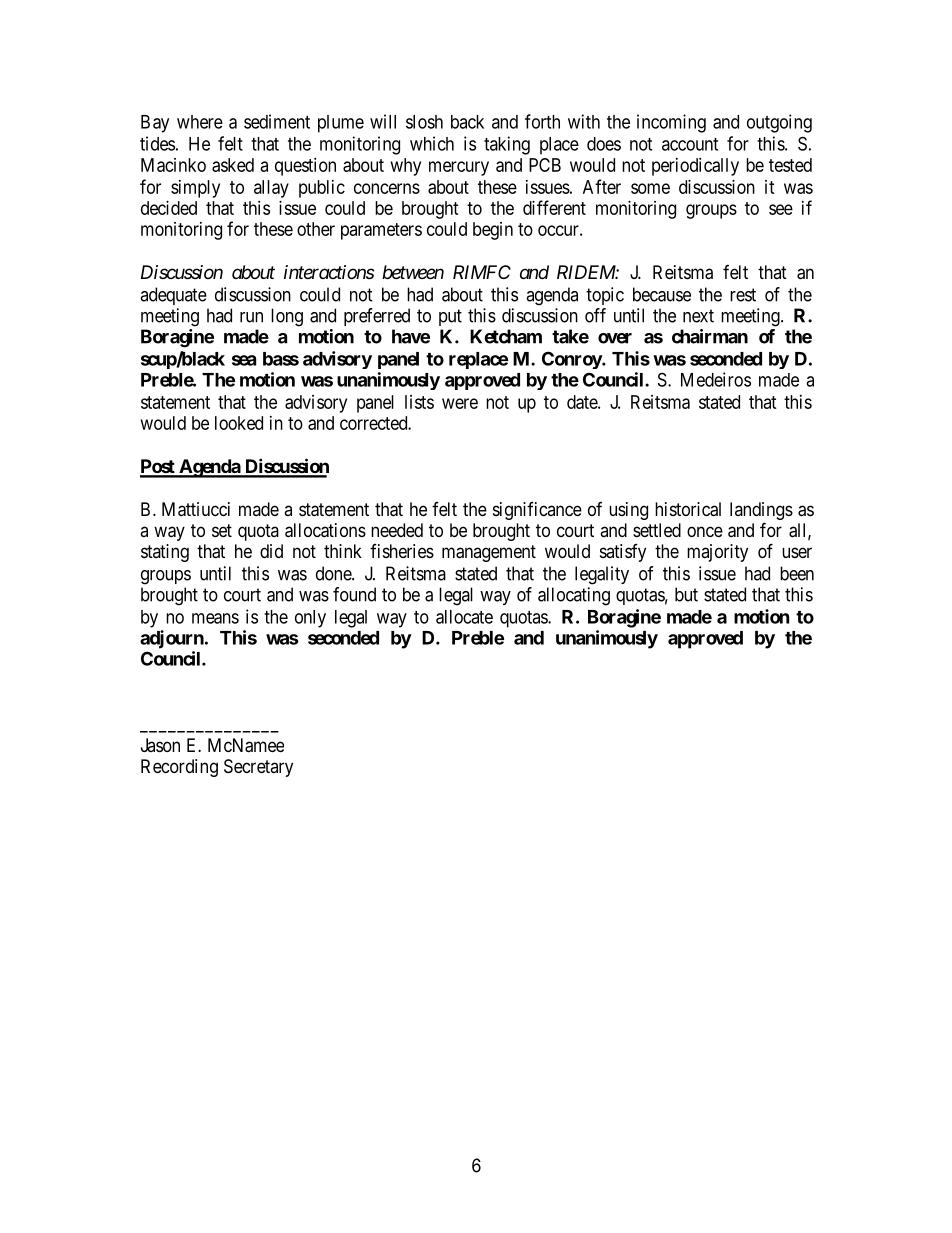 The image size is (952, 1233). Describe the element at coordinates (233, 165) in the screenshot. I see `asked` at that location.
